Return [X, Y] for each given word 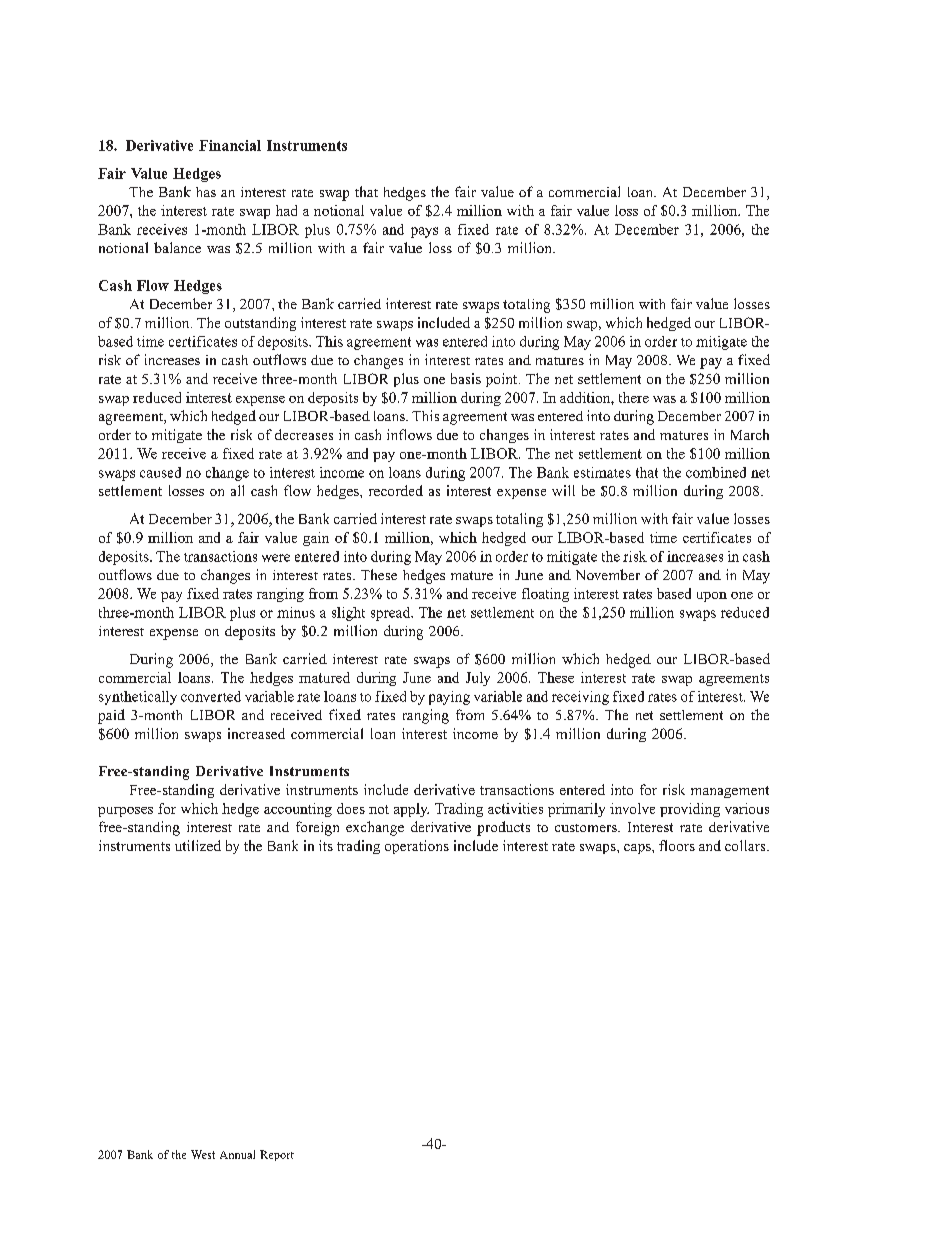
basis [466, 378]
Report [277, 1155]
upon [712, 597]
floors [677, 845]
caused [160, 472]
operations [417, 847]
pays [424, 232]
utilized [198, 845]
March [750, 434]
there [634, 397]
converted [211, 696]
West [203, 1154]
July [478, 679]
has [206, 192]
